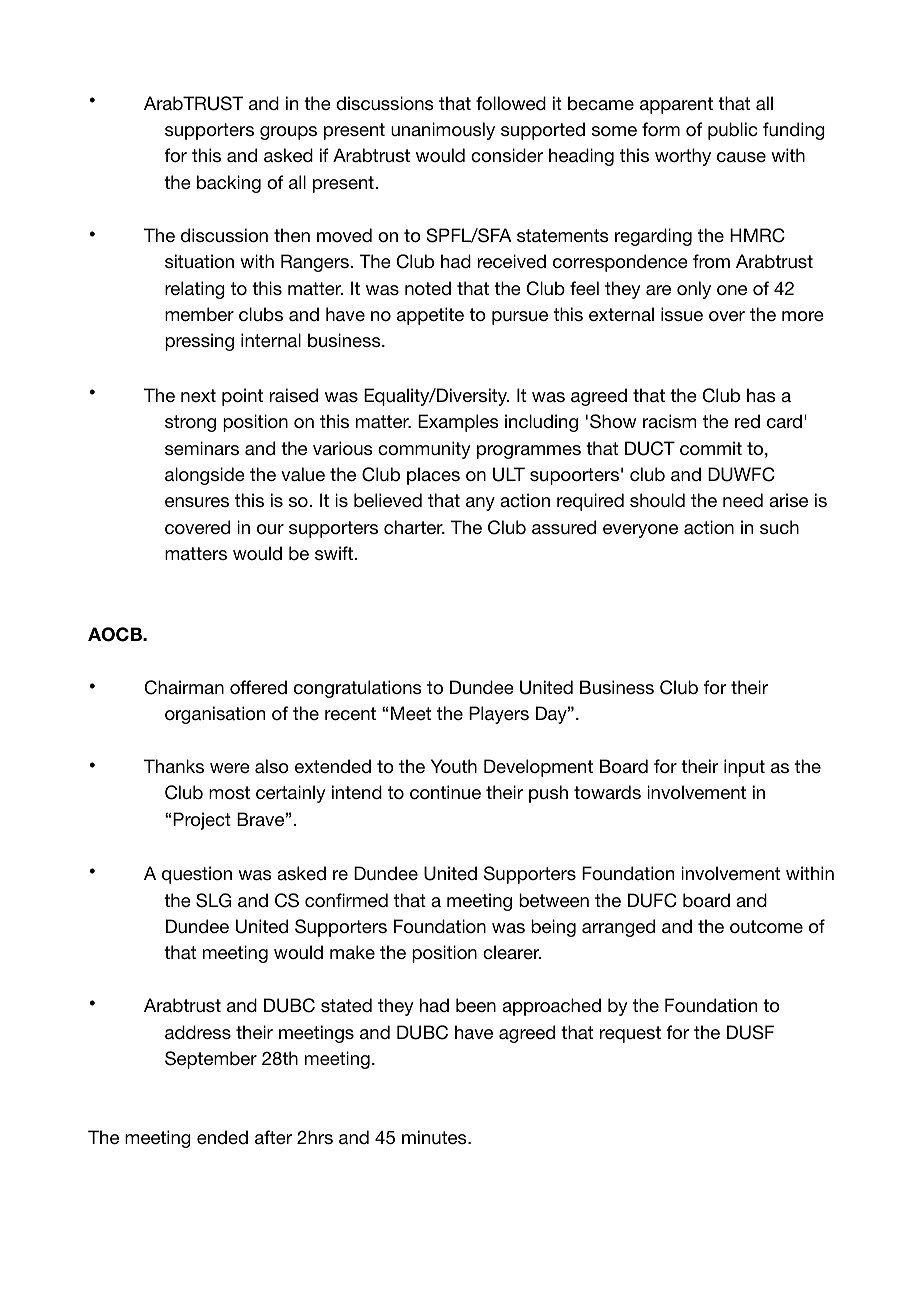 This screenshot has height=1308, width=924. Describe the element at coordinates (630, 1034) in the screenshot. I see `request` at that location.
